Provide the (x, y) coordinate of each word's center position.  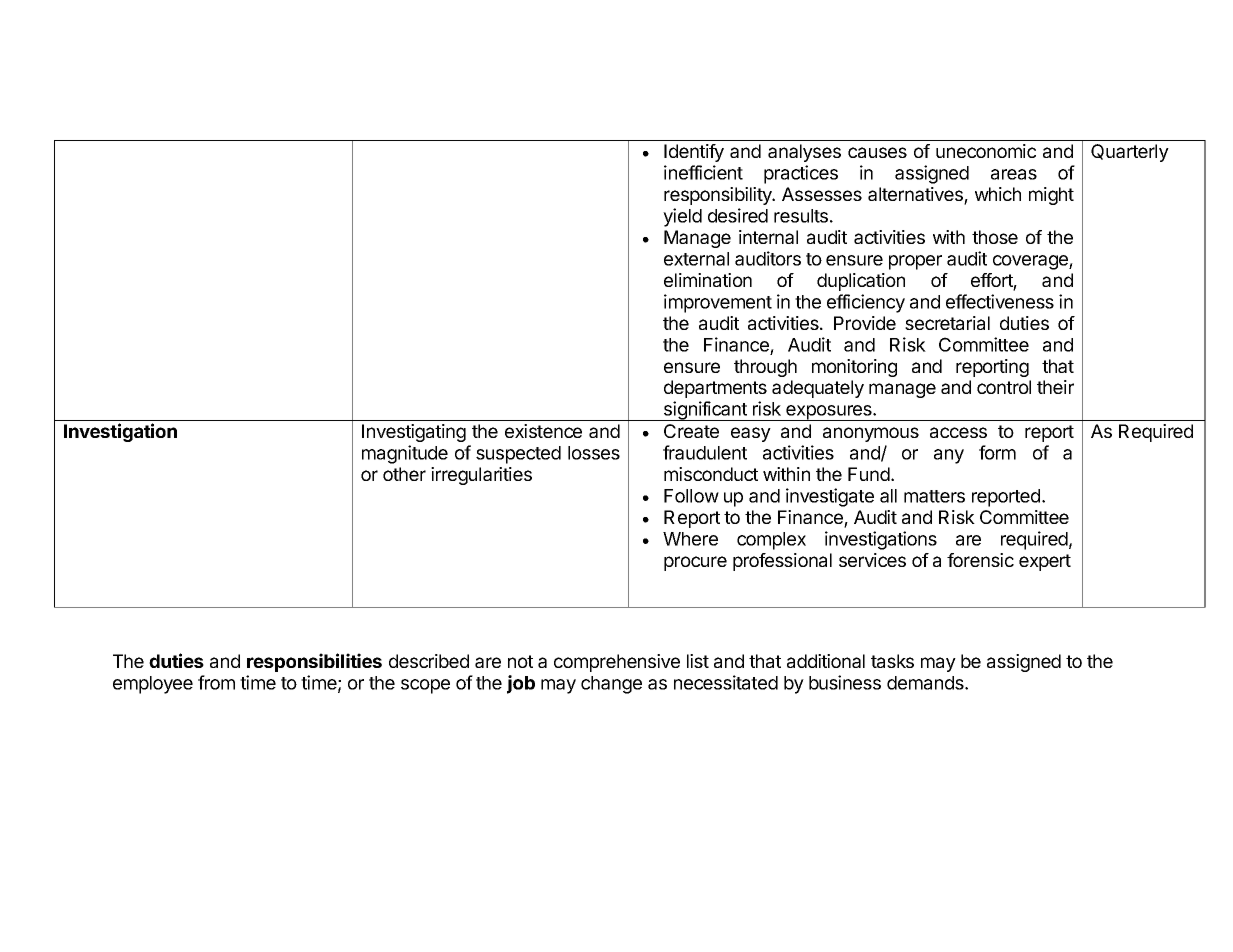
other (404, 474)
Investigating (414, 433)
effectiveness (1000, 301)
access (958, 432)
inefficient (703, 172)
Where (690, 539)
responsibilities (314, 662)
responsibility (719, 196)
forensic (980, 560)
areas (1014, 174)
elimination (708, 280)
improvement (718, 303)
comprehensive (617, 663)
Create (691, 431)
